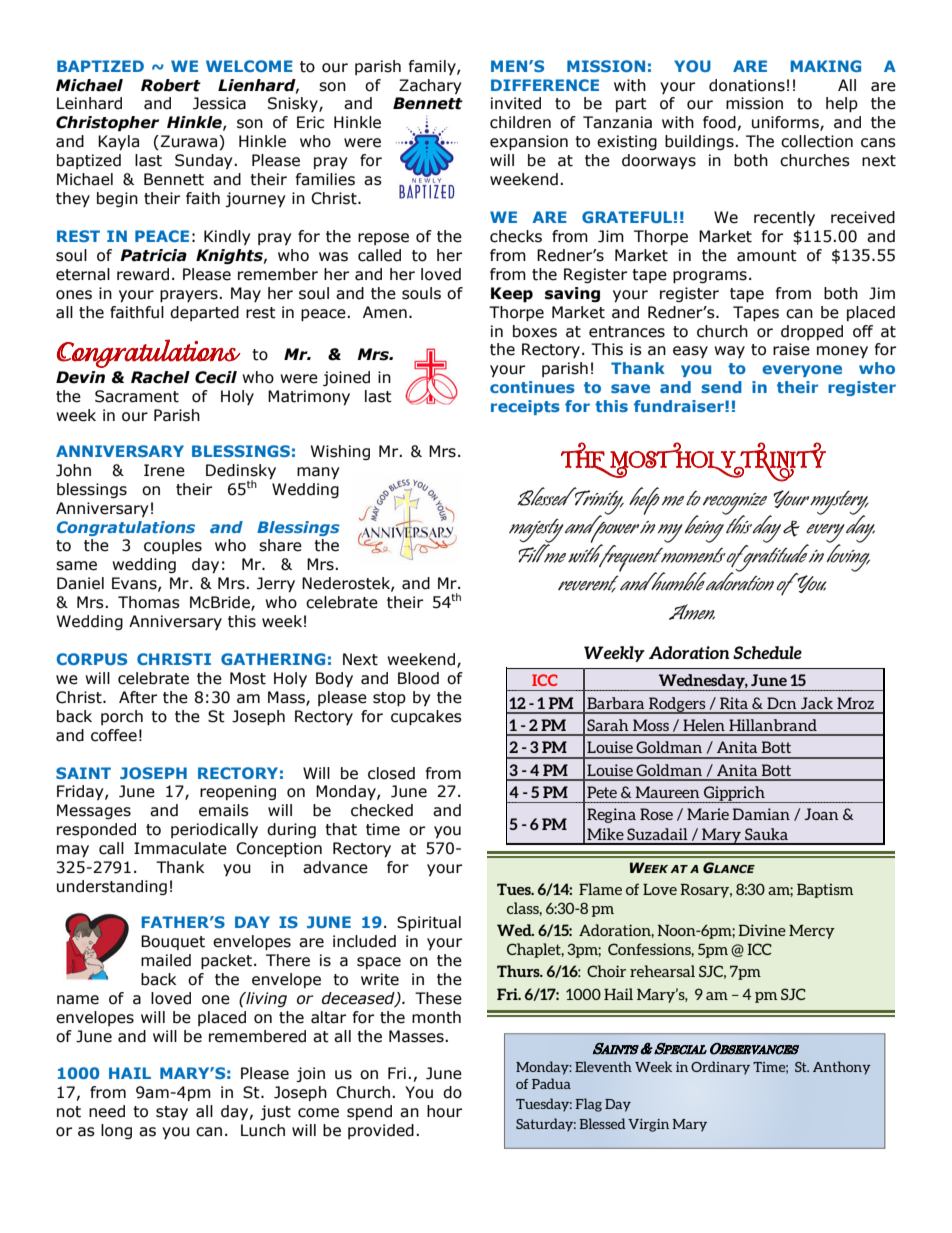 The height and width of the screenshot is (1233, 952). I want to click on stay, so click(172, 1113).
